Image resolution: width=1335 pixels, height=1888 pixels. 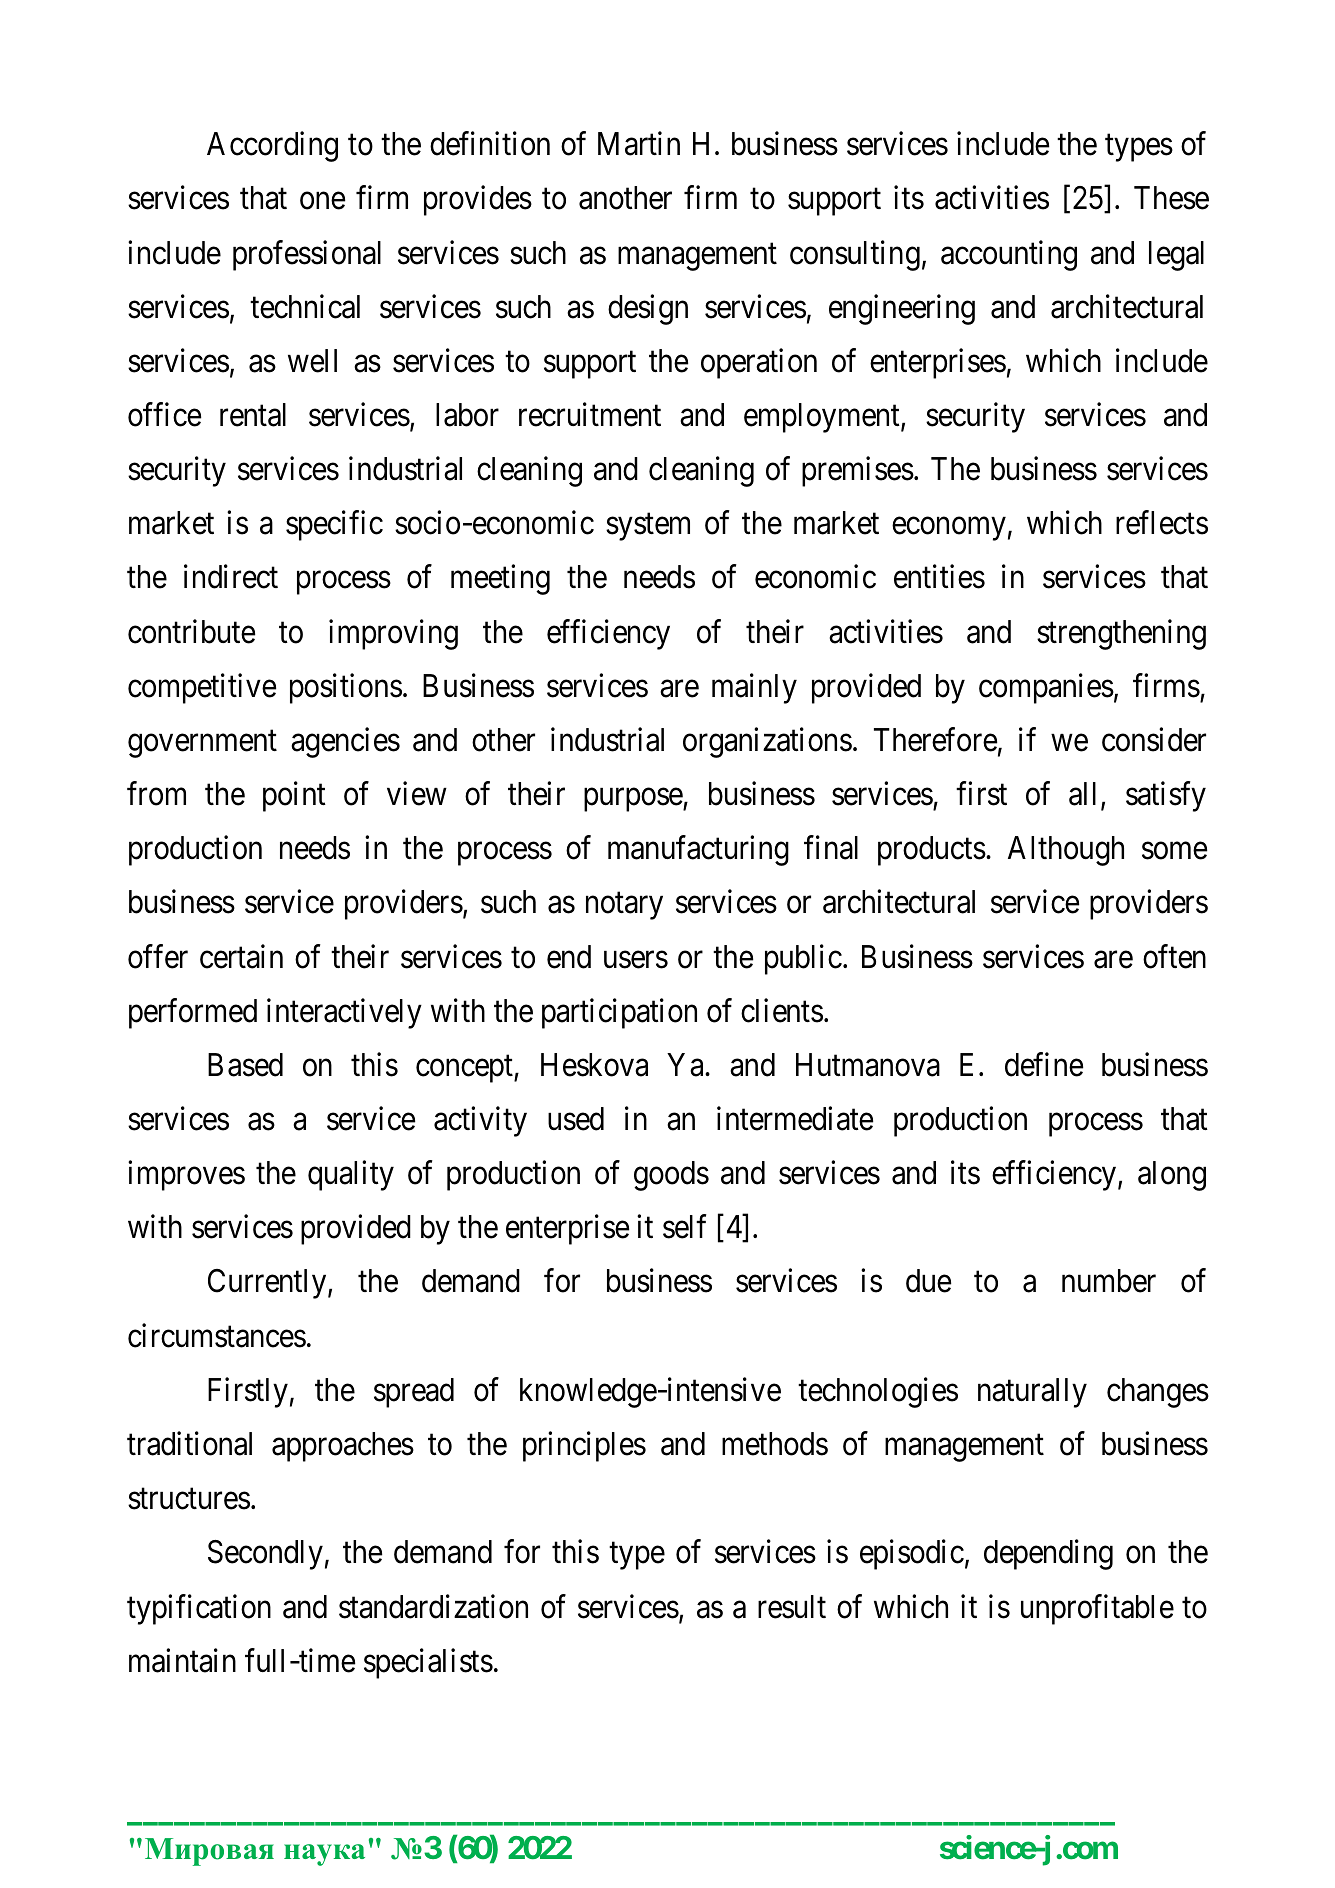 What do you see at coordinates (639, 144) in the image?
I see `Martin` at bounding box center [639, 144].
